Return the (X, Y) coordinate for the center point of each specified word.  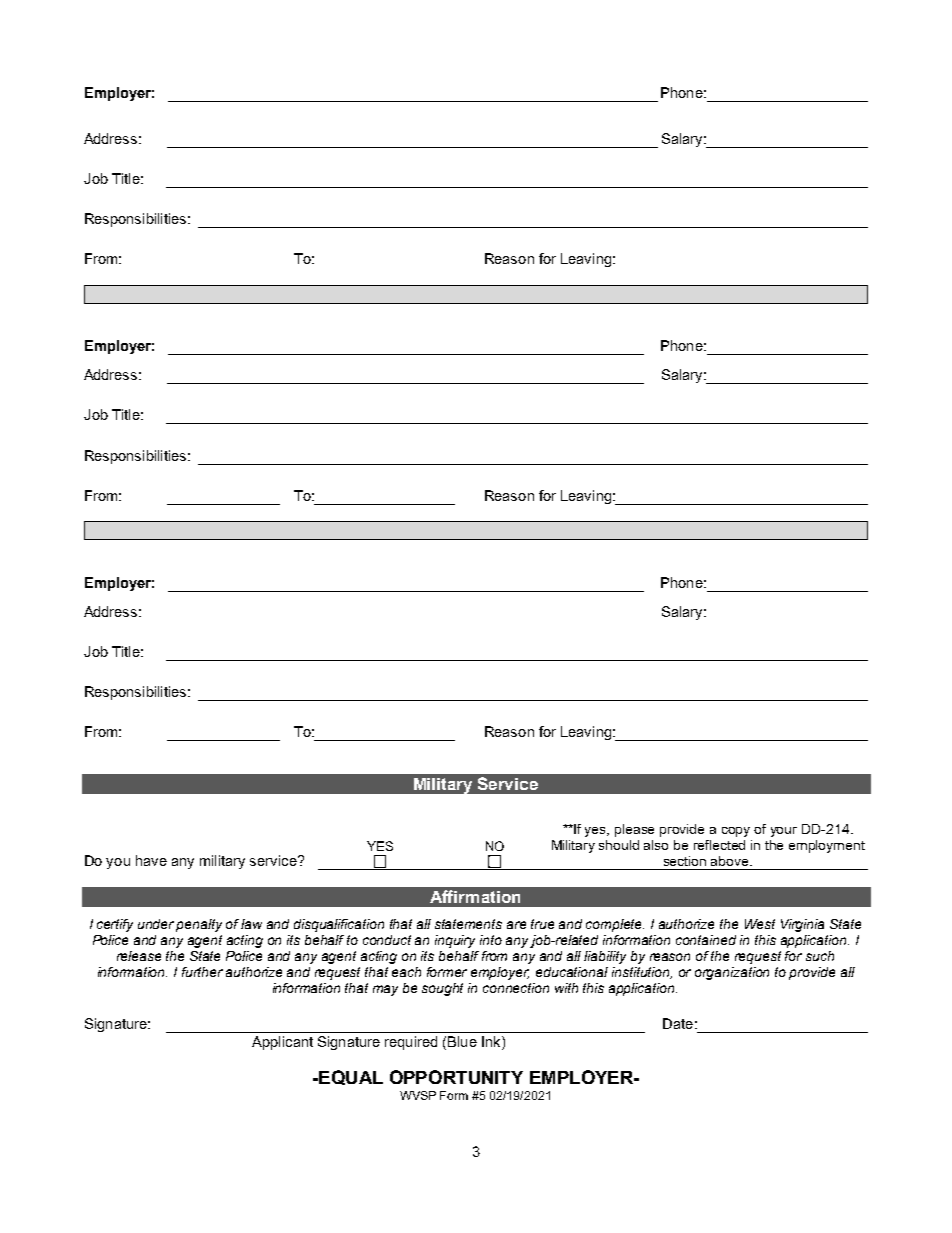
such (820, 956)
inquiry (455, 941)
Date (678, 1023)
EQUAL (350, 1077)
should (619, 845)
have (151, 860)
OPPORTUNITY (456, 1077)
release (139, 956)
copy (736, 832)
